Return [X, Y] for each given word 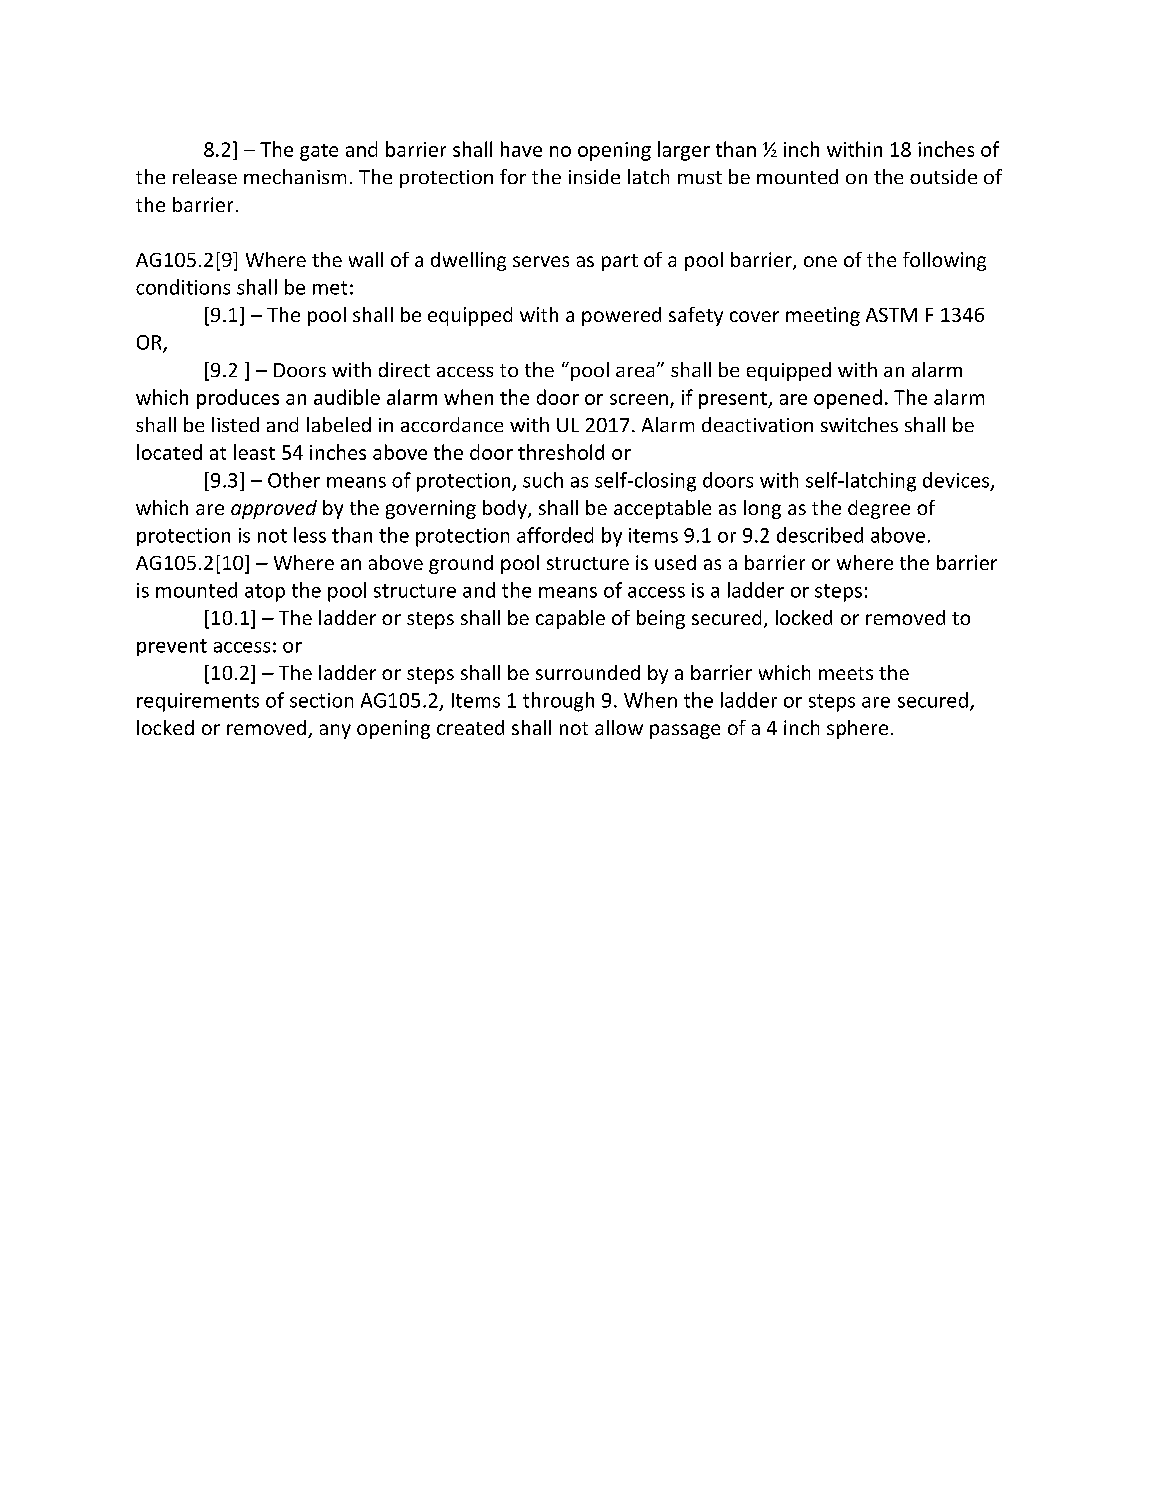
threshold [561, 452]
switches [859, 424]
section [321, 700]
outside [943, 176]
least [254, 452]
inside [594, 176]
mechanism [295, 176]
